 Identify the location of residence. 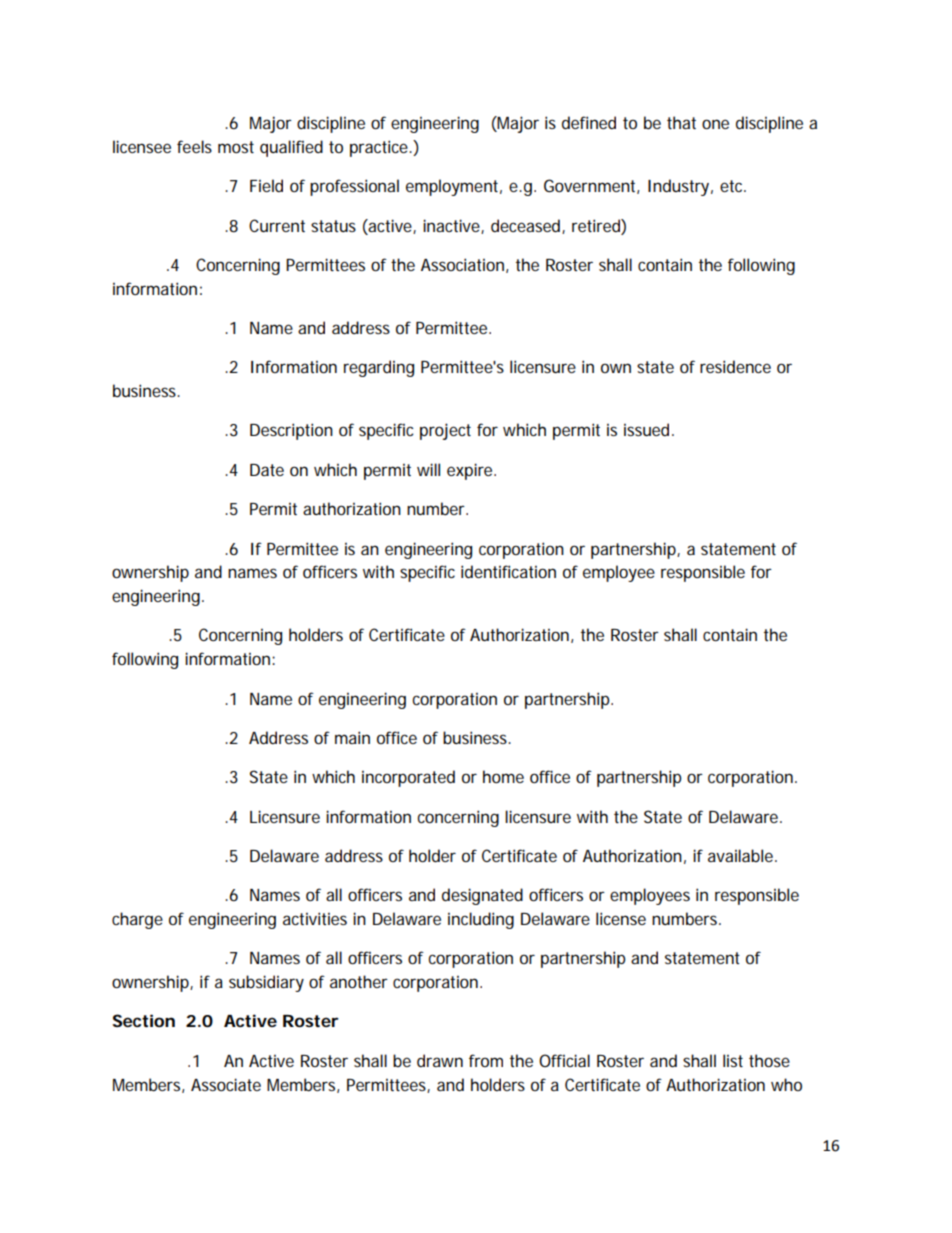
(735, 366).
